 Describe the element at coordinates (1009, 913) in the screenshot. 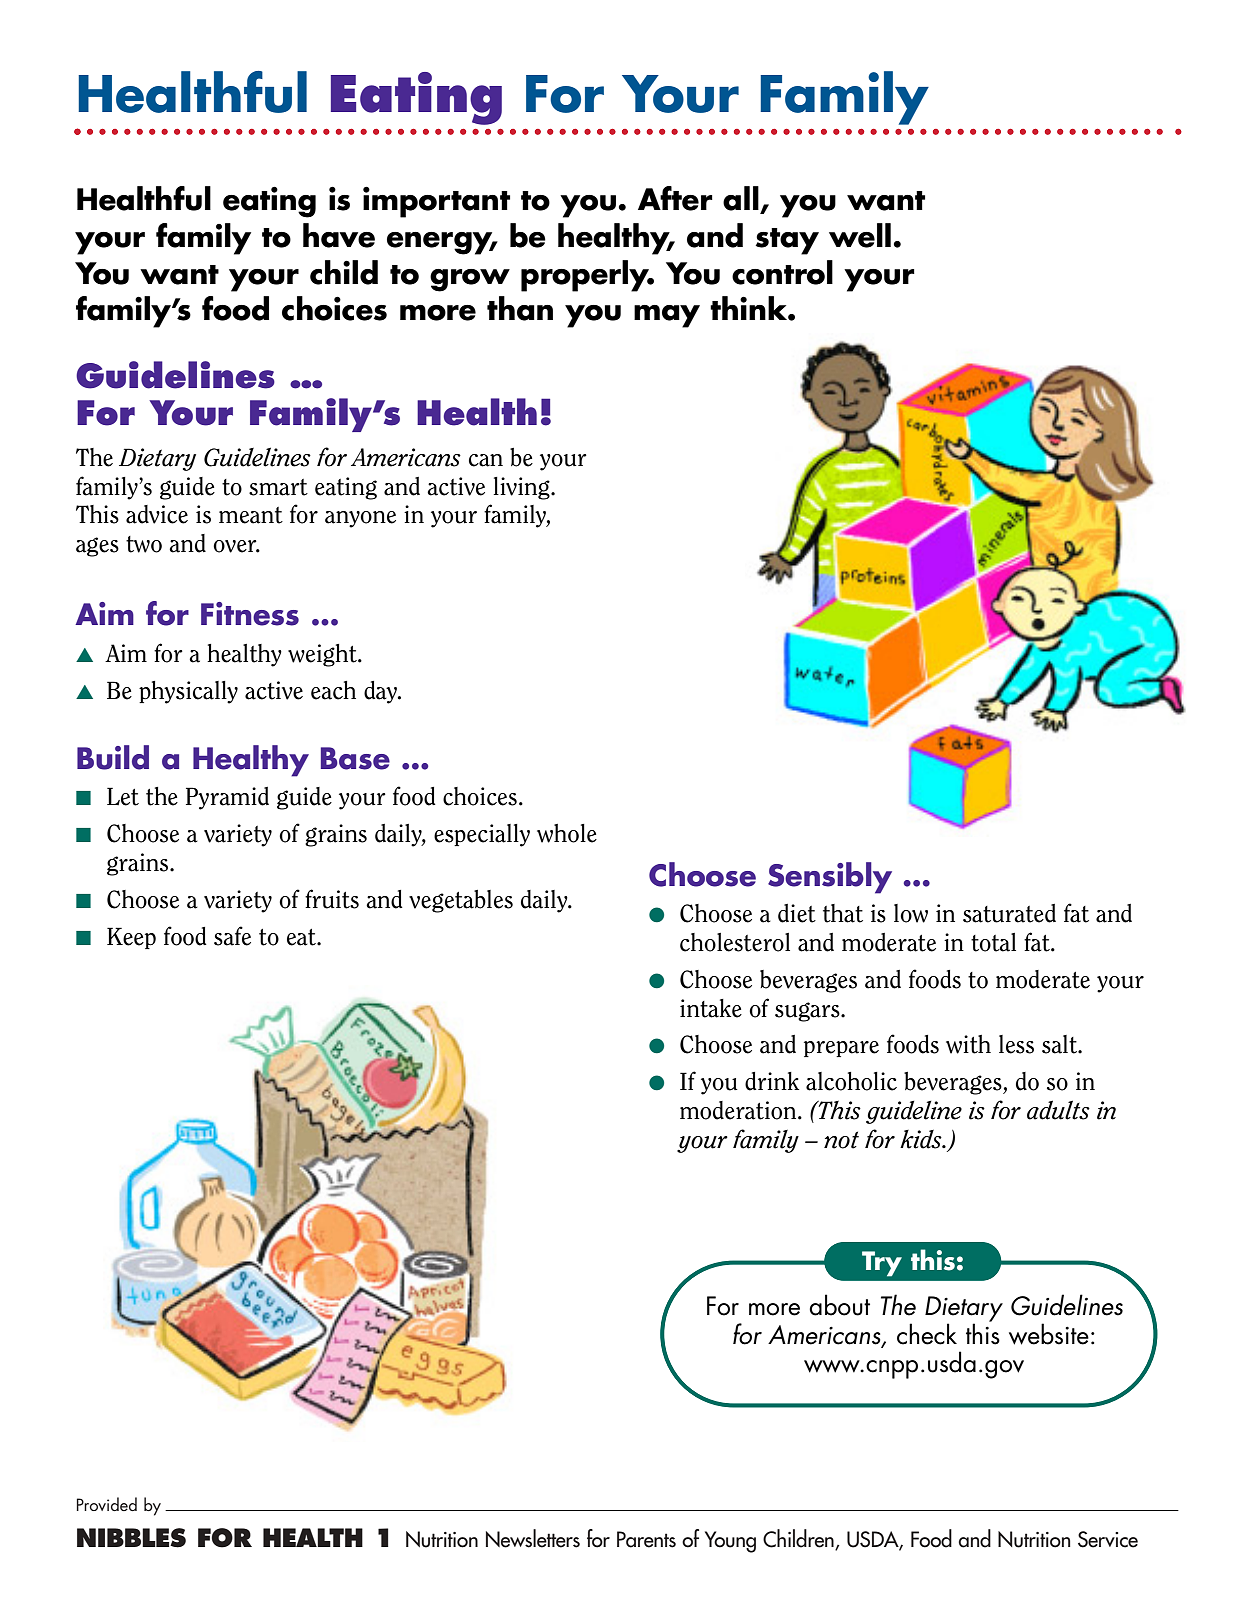

I see `saturated` at that location.
